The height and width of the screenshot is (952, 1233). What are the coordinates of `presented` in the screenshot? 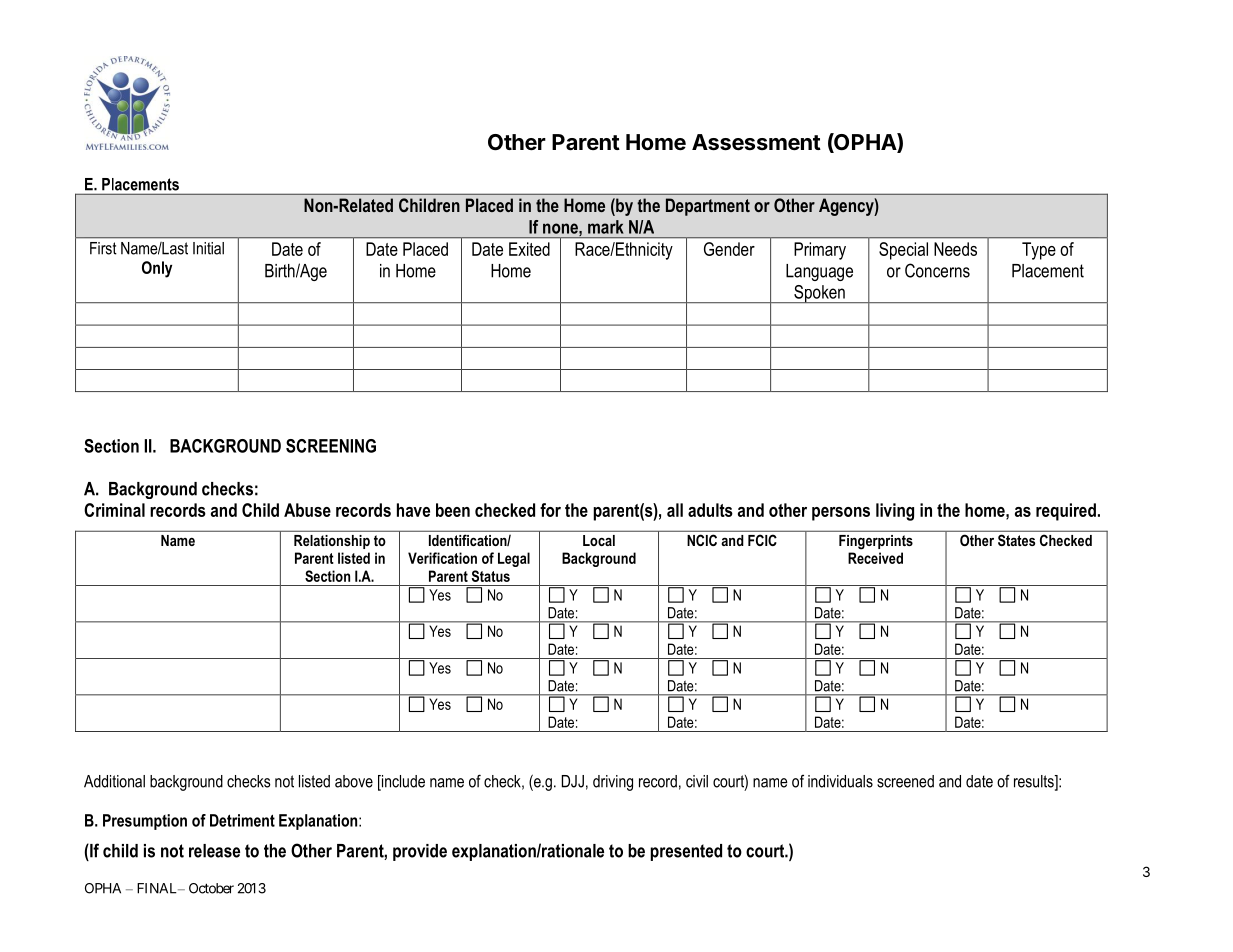 It's located at (686, 852).
